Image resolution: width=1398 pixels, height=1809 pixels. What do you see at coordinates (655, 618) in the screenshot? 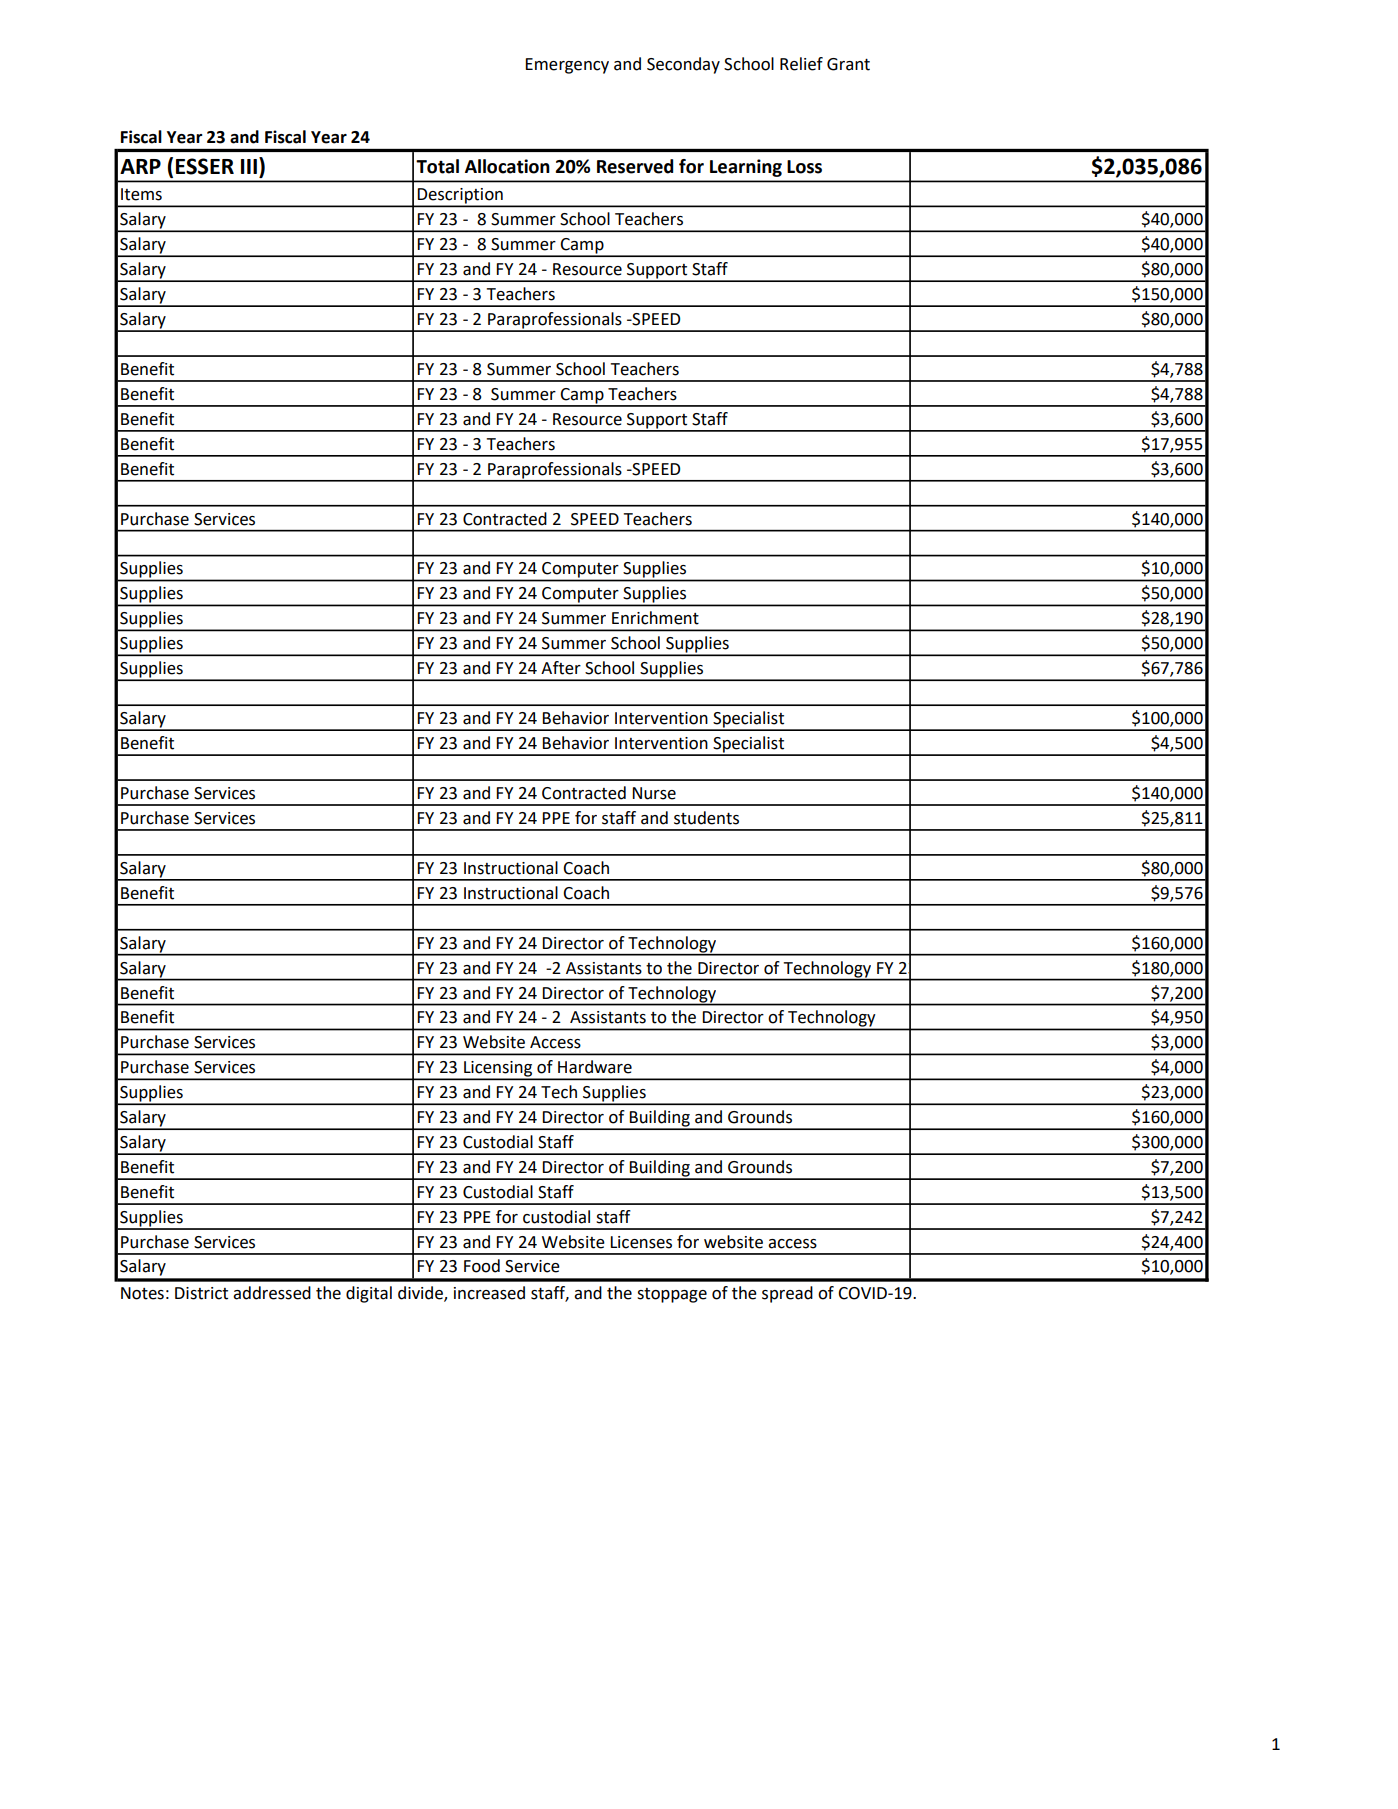
I see `Enrichment` at bounding box center [655, 618].
